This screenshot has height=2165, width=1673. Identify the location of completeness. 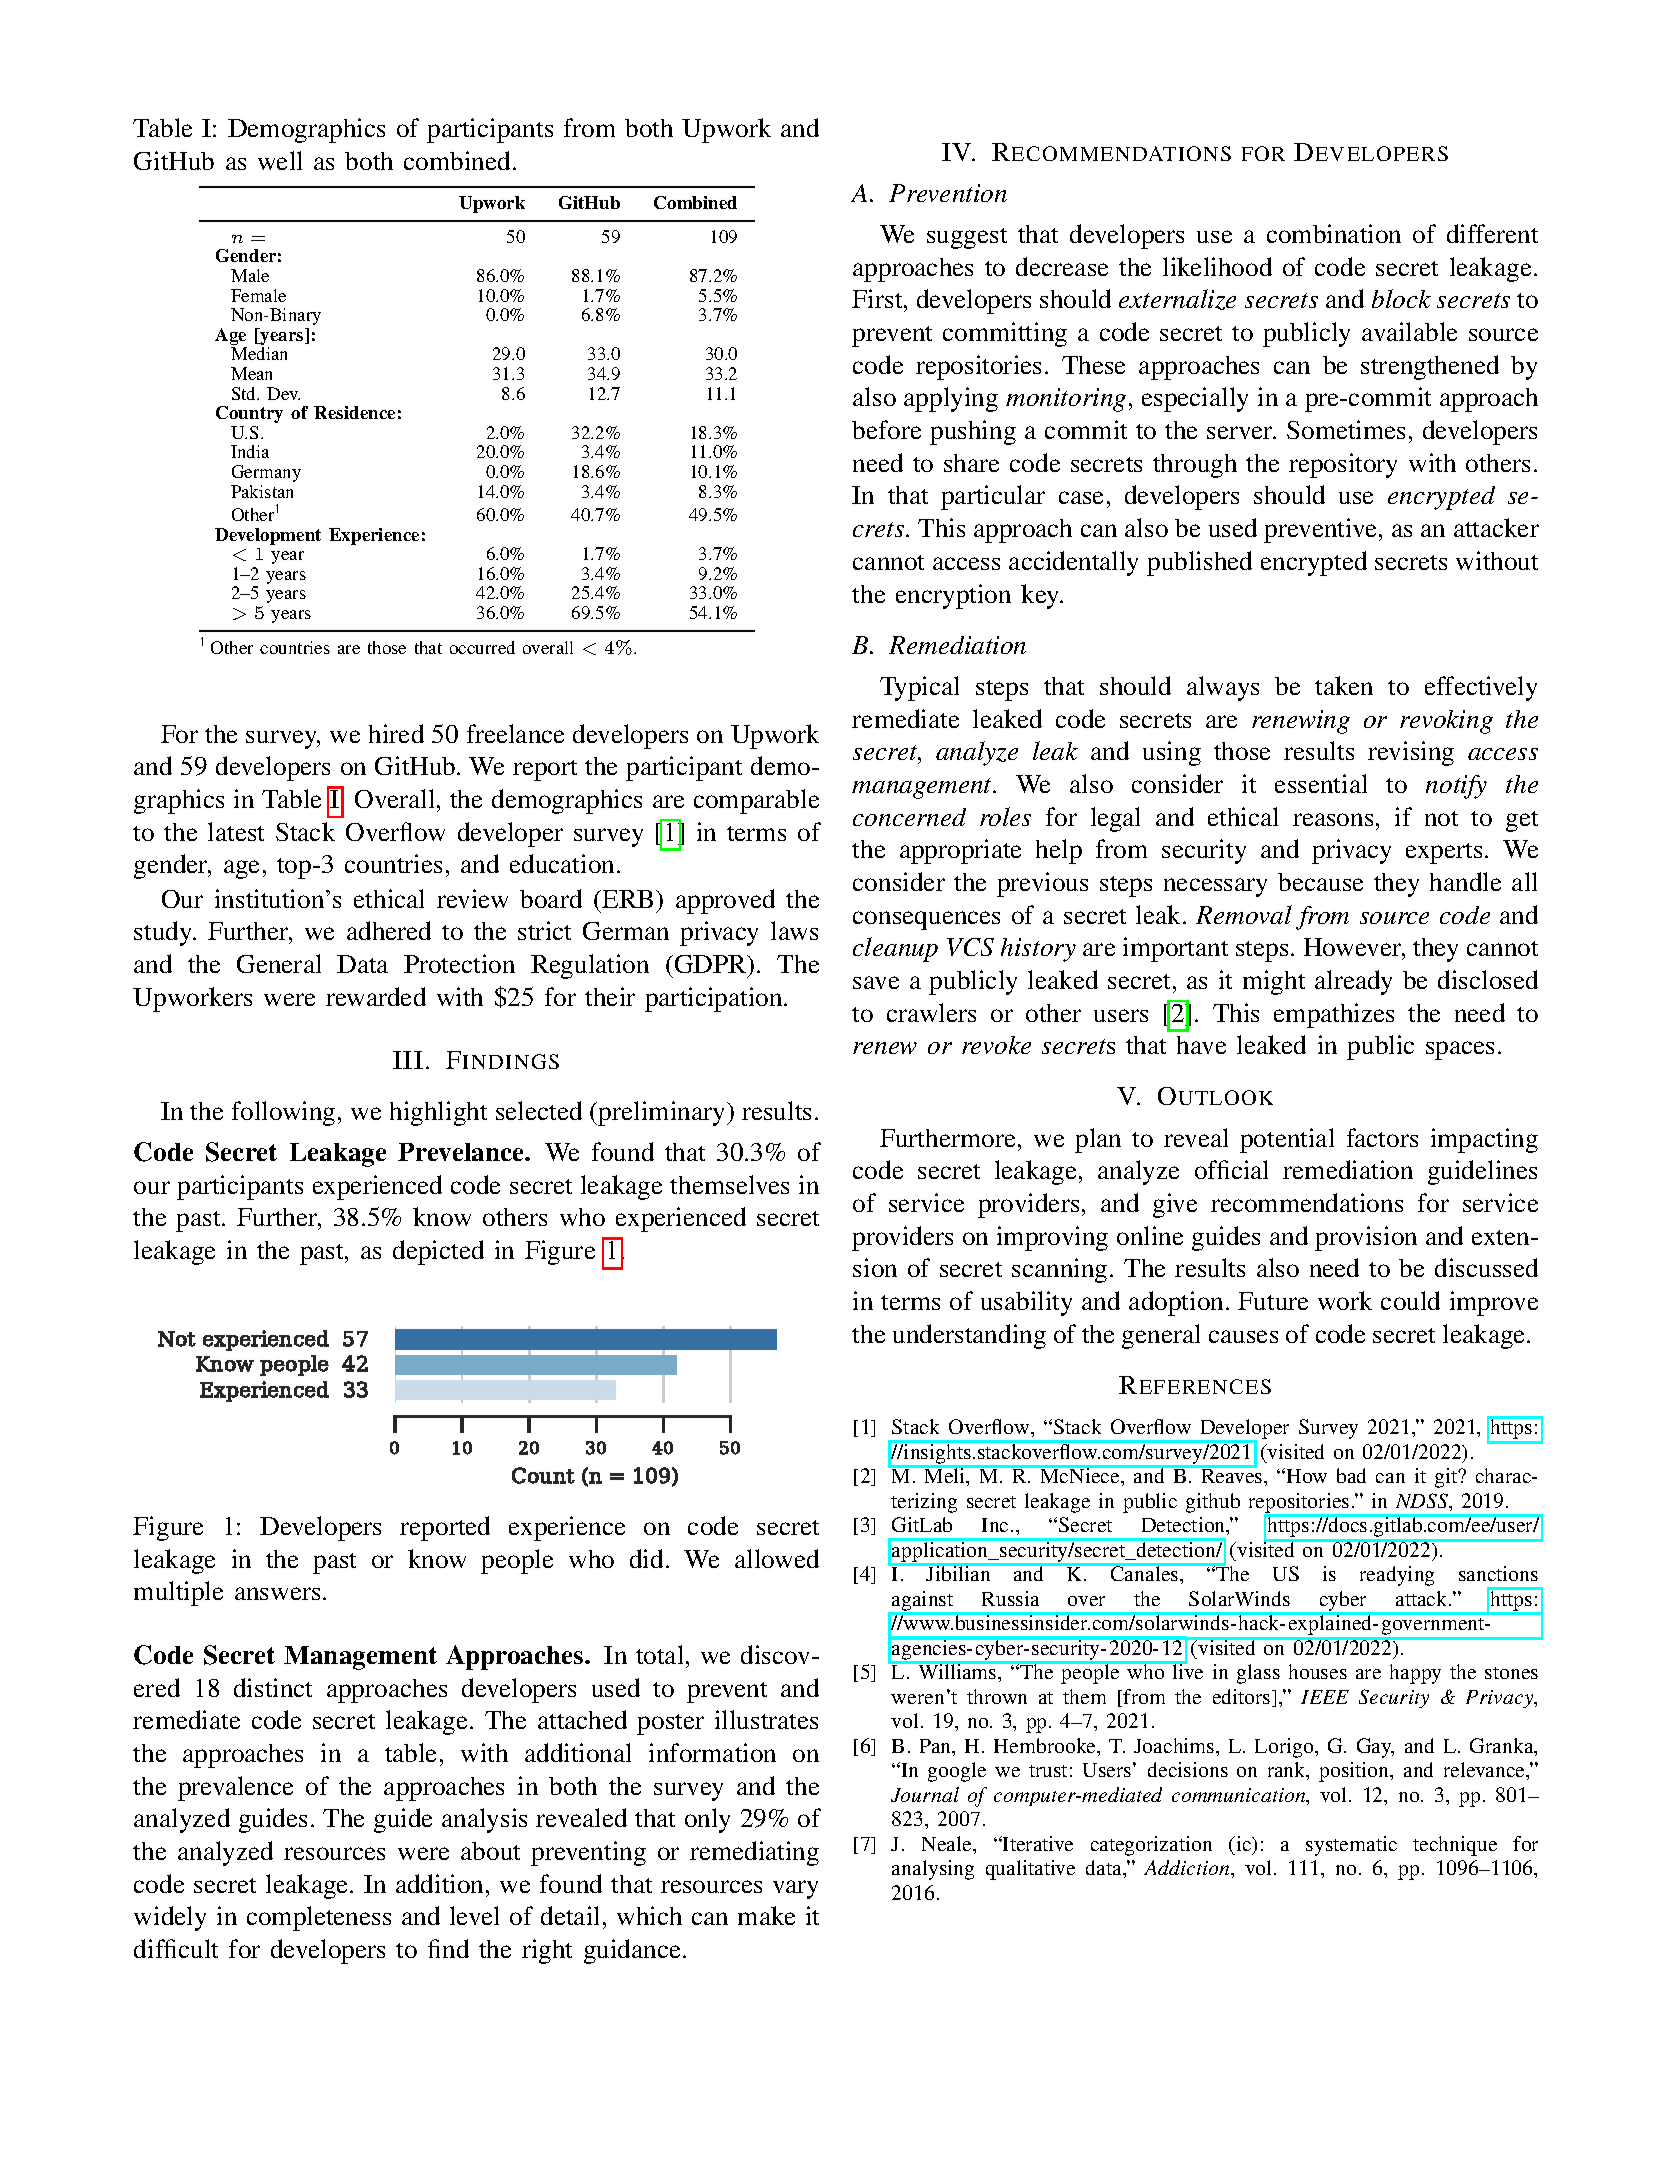
(319, 1918).
